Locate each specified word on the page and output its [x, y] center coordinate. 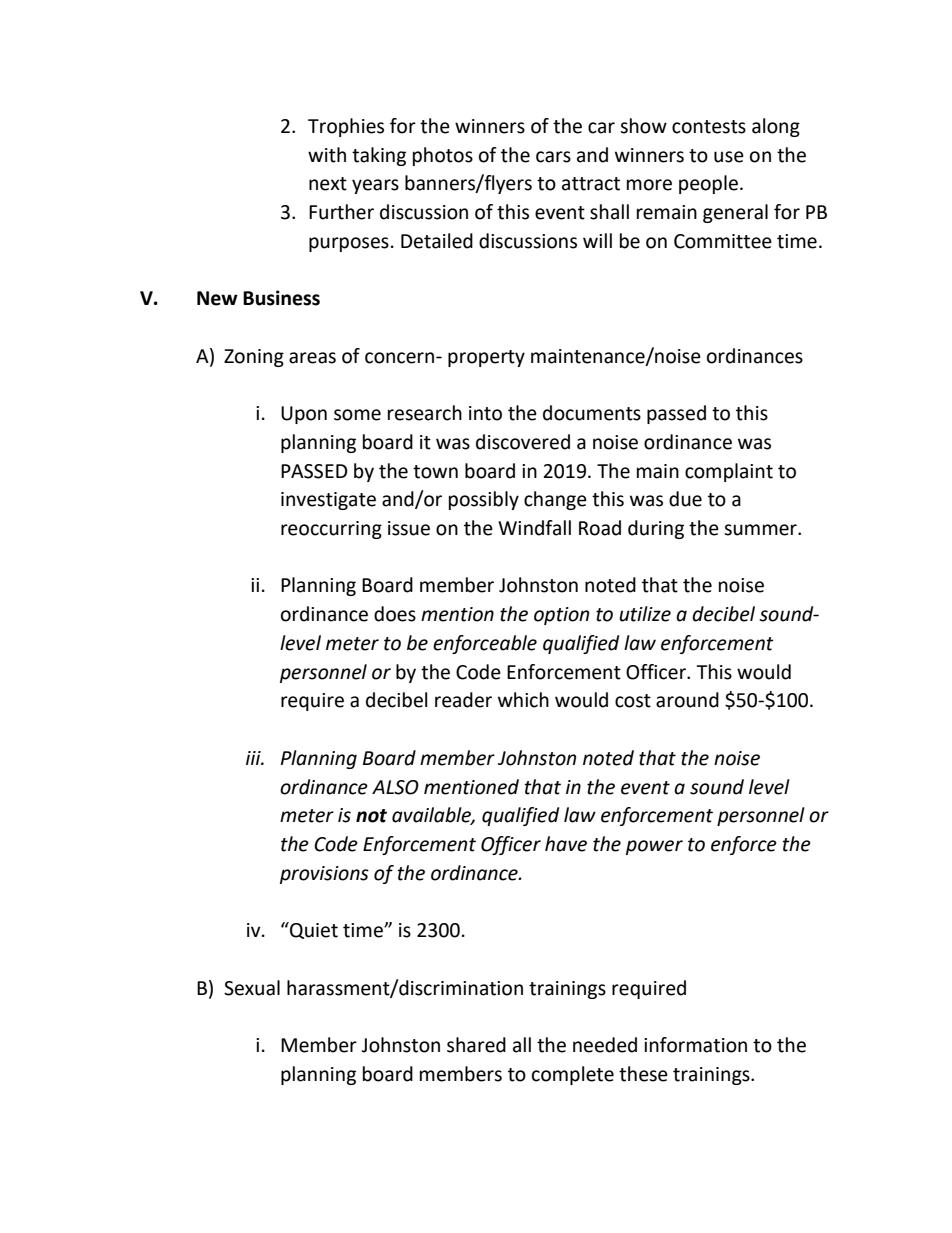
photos [443, 156]
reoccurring [331, 530]
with [327, 155]
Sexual [252, 988]
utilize [645, 614]
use [729, 157]
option [561, 616]
